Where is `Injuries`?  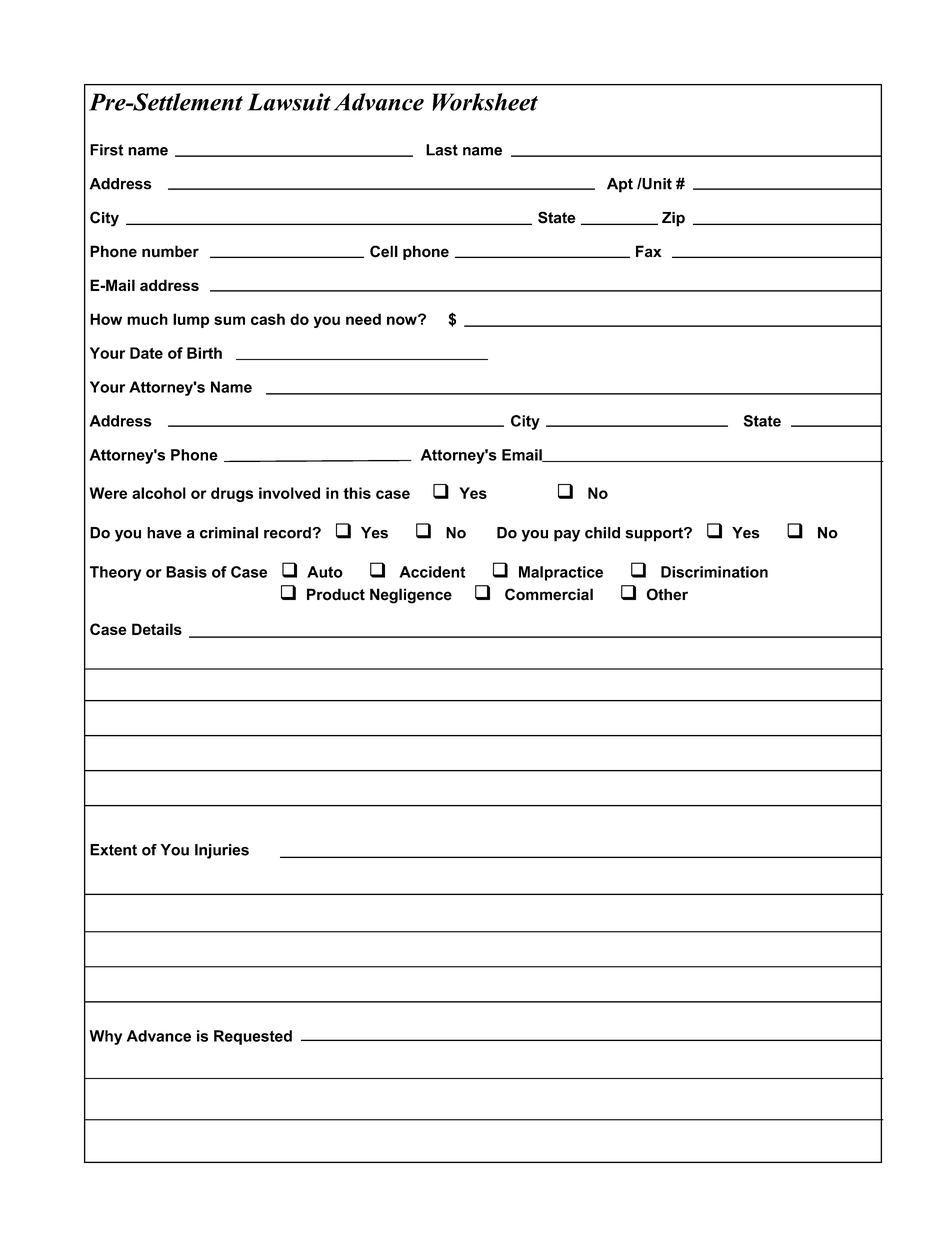 Injuries is located at coordinates (222, 851).
